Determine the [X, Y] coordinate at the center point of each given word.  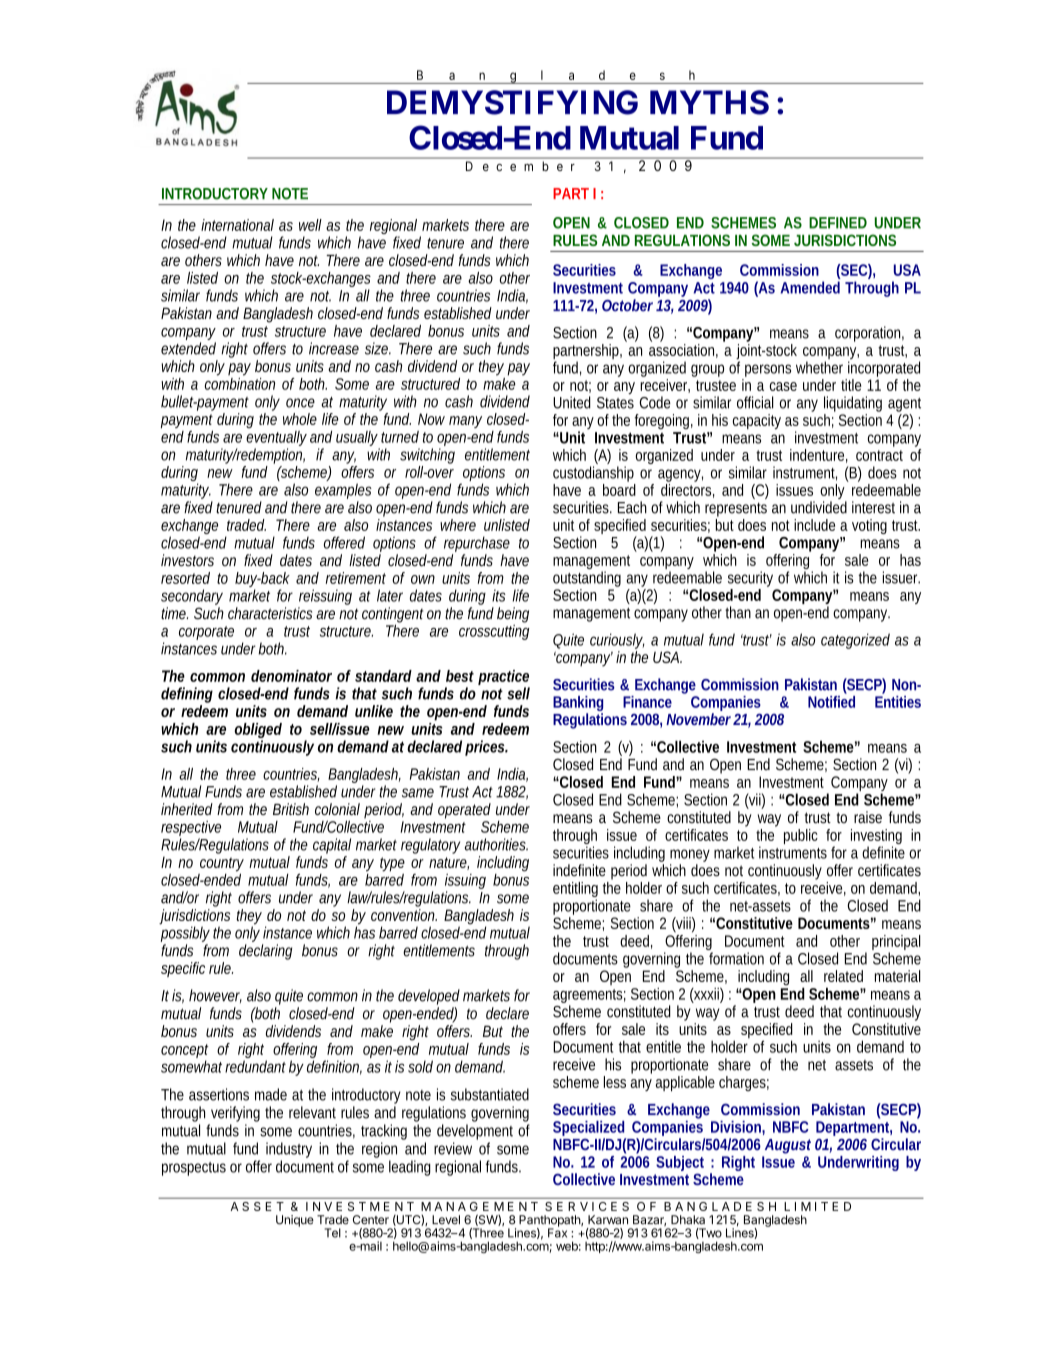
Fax [557, 1232]
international [237, 225]
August [788, 1146]
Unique [295, 1221]
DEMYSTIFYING [512, 102]
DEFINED [838, 223]
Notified [831, 700]
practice [504, 679]
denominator [291, 676]
